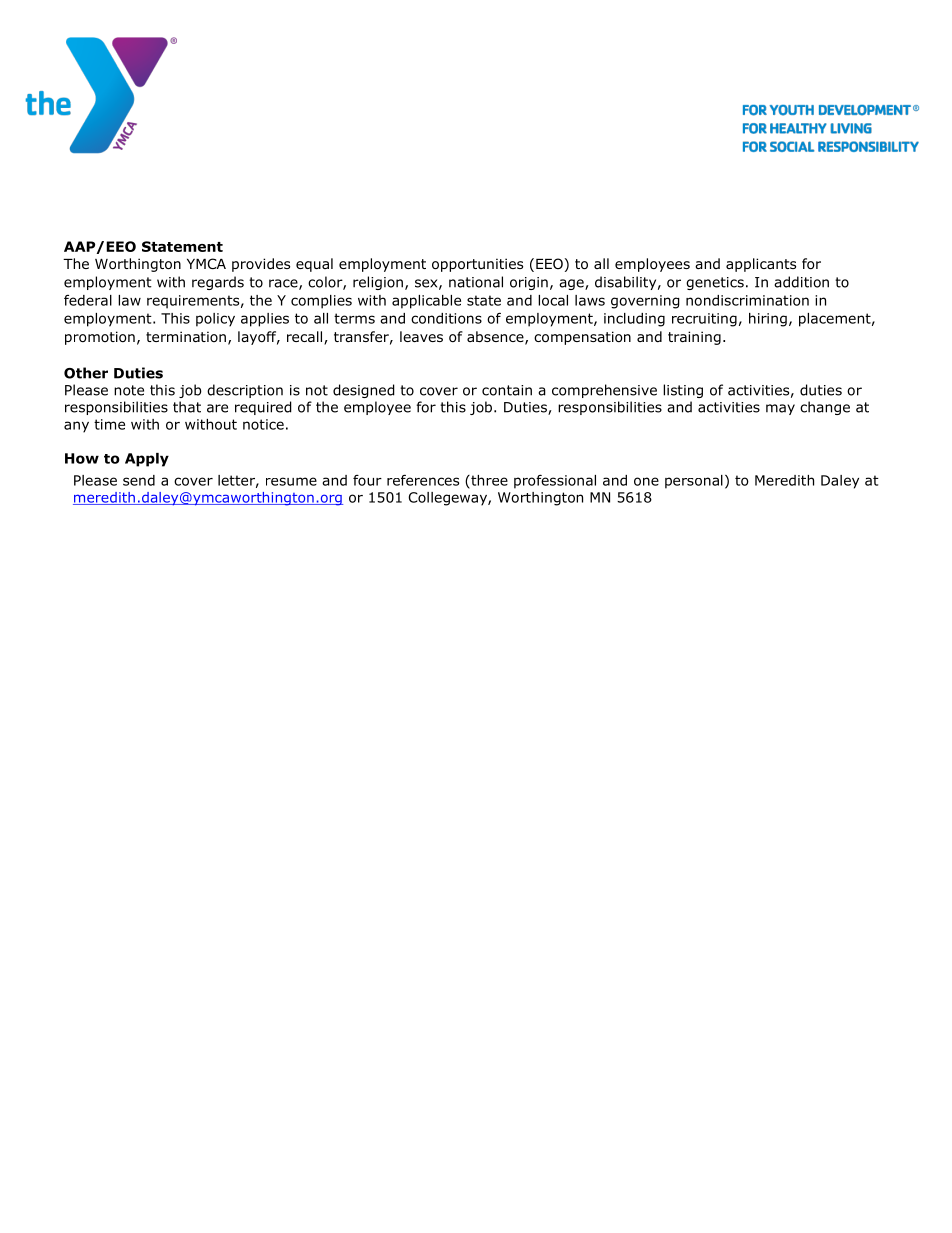 The width and height of the screenshot is (952, 1233). I want to click on opportunities, so click(477, 265).
